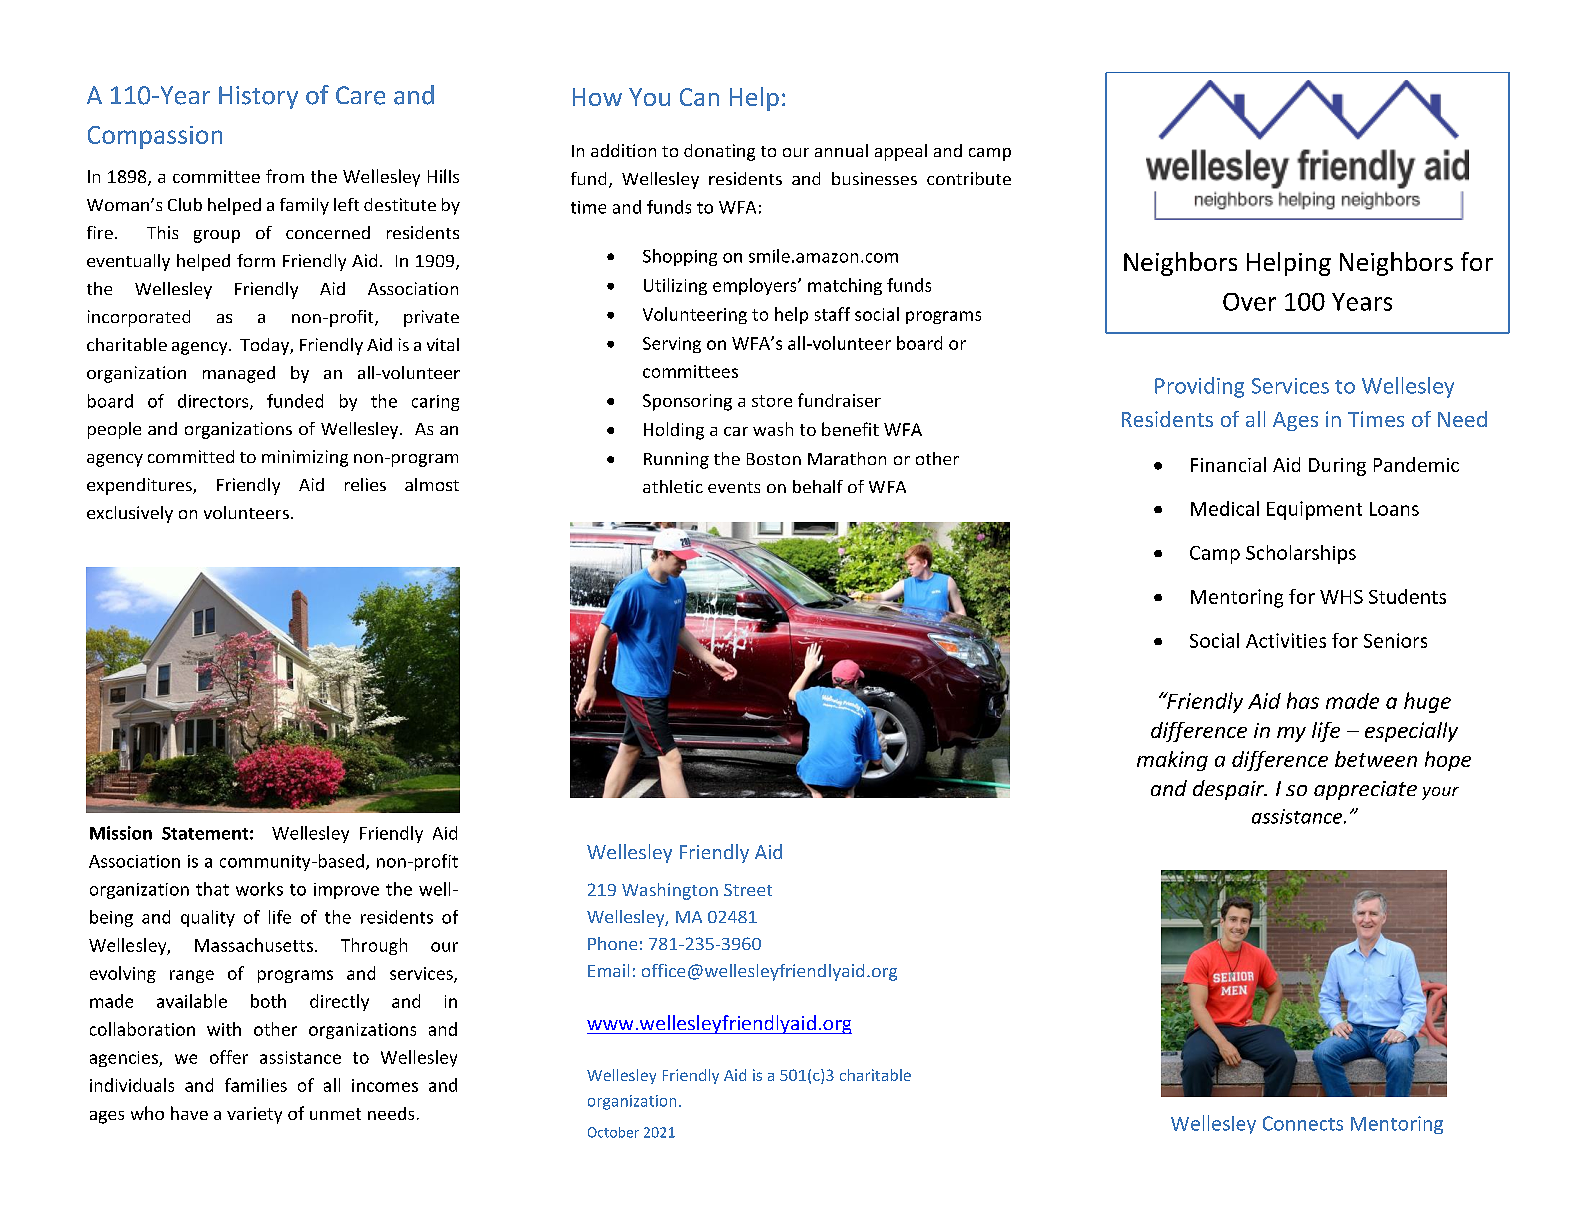 This page has height=1222, width=1582. I want to click on Street, so click(748, 890).
